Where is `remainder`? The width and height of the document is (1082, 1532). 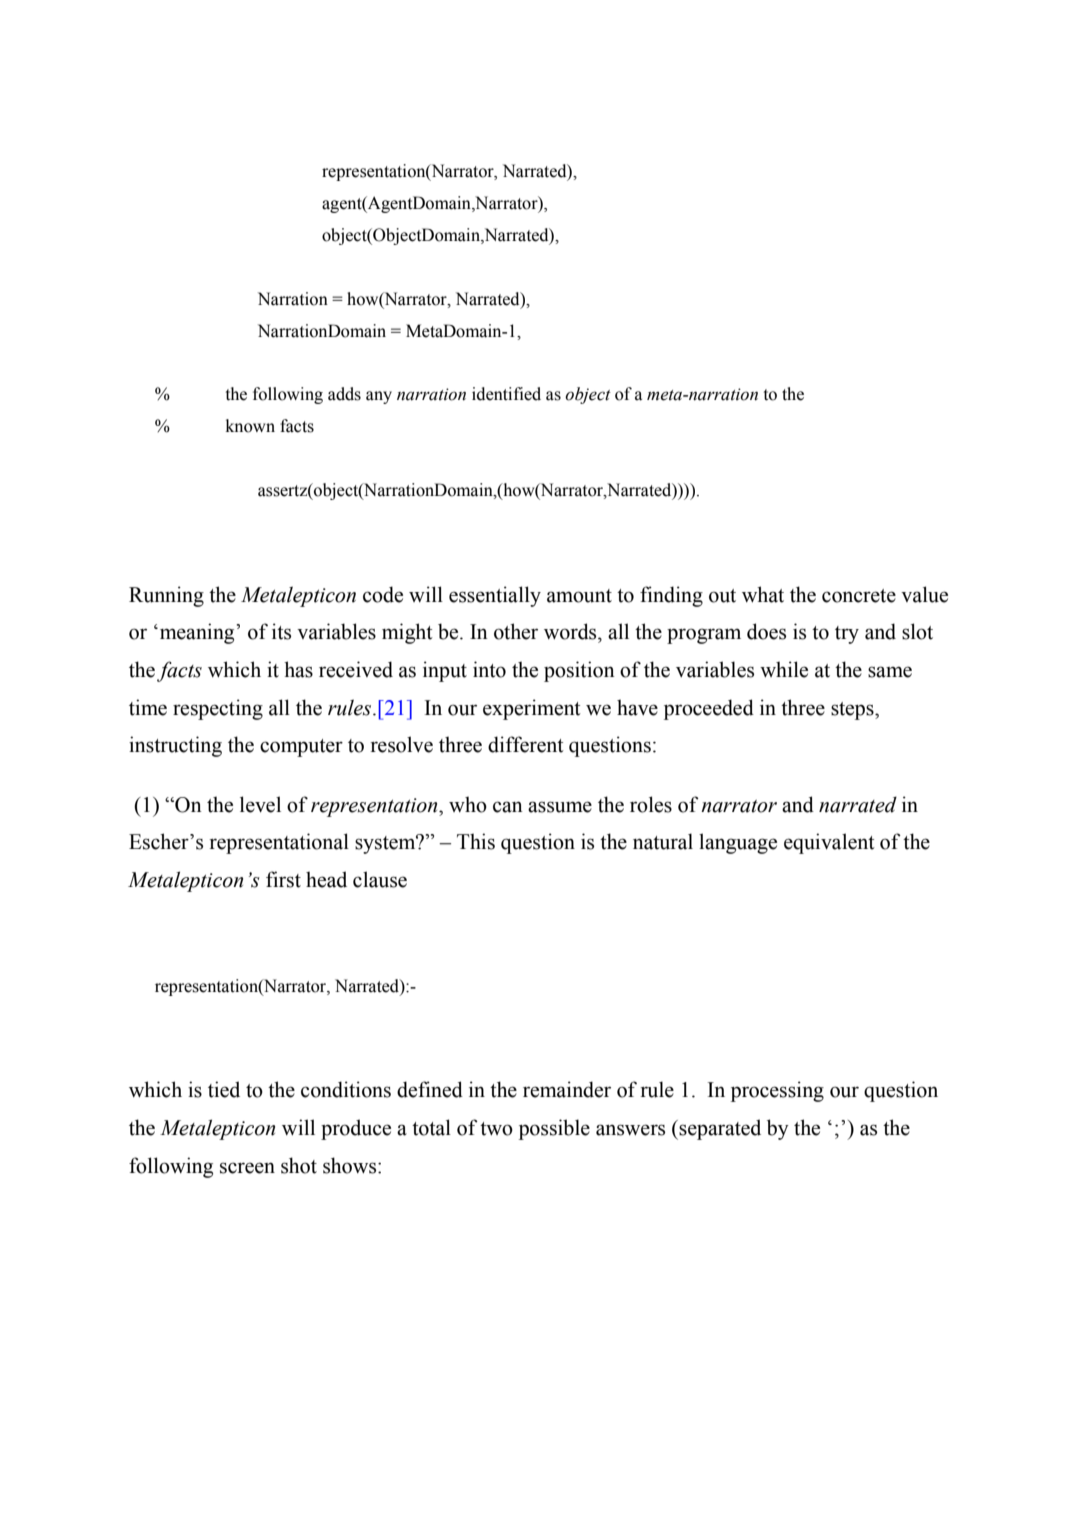 remainder is located at coordinates (567, 1089).
